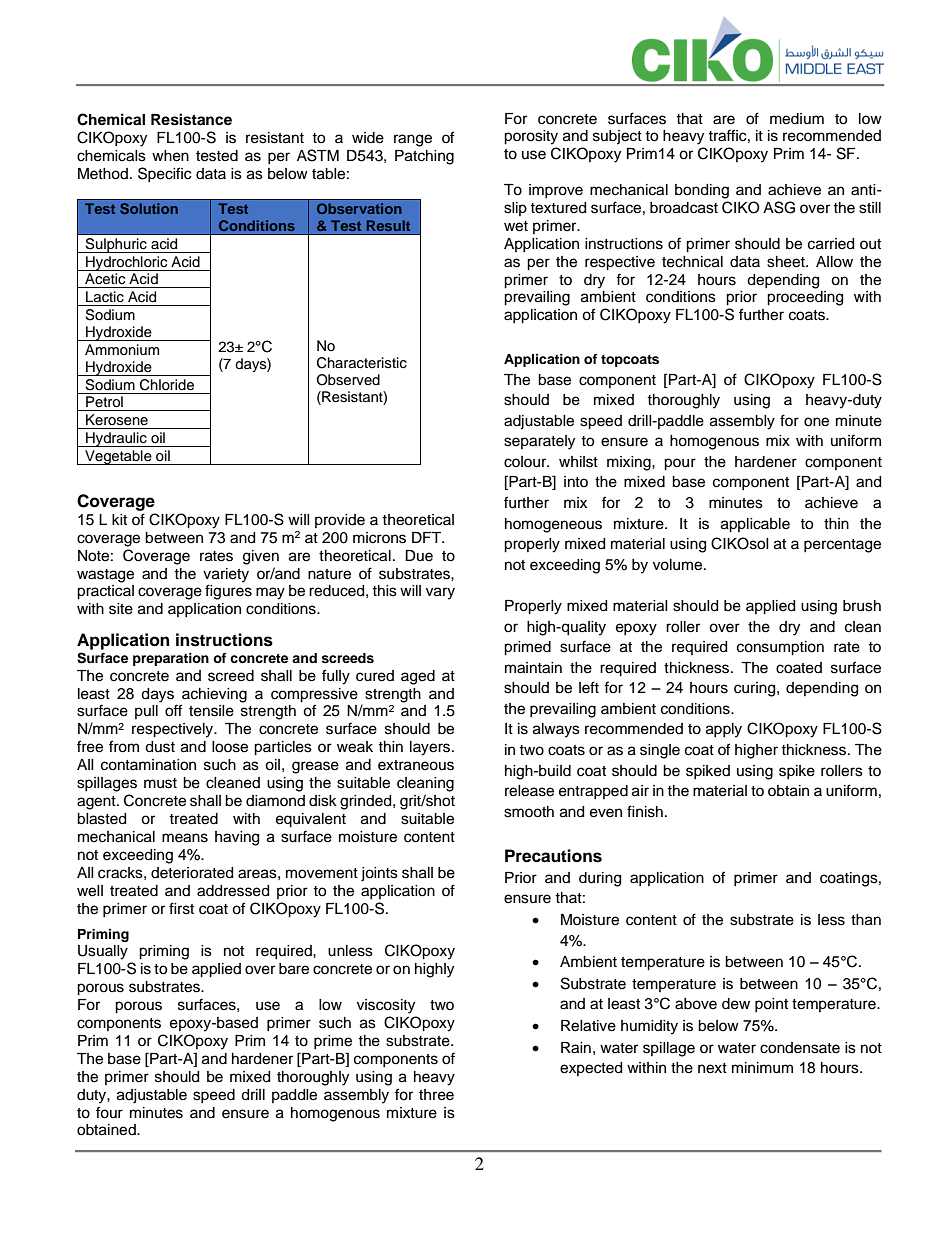 Image resolution: width=952 pixels, height=1233 pixels. What do you see at coordinates (797, 119) in the screenshot?
I see `medium` at bounding box center [797, 119].
